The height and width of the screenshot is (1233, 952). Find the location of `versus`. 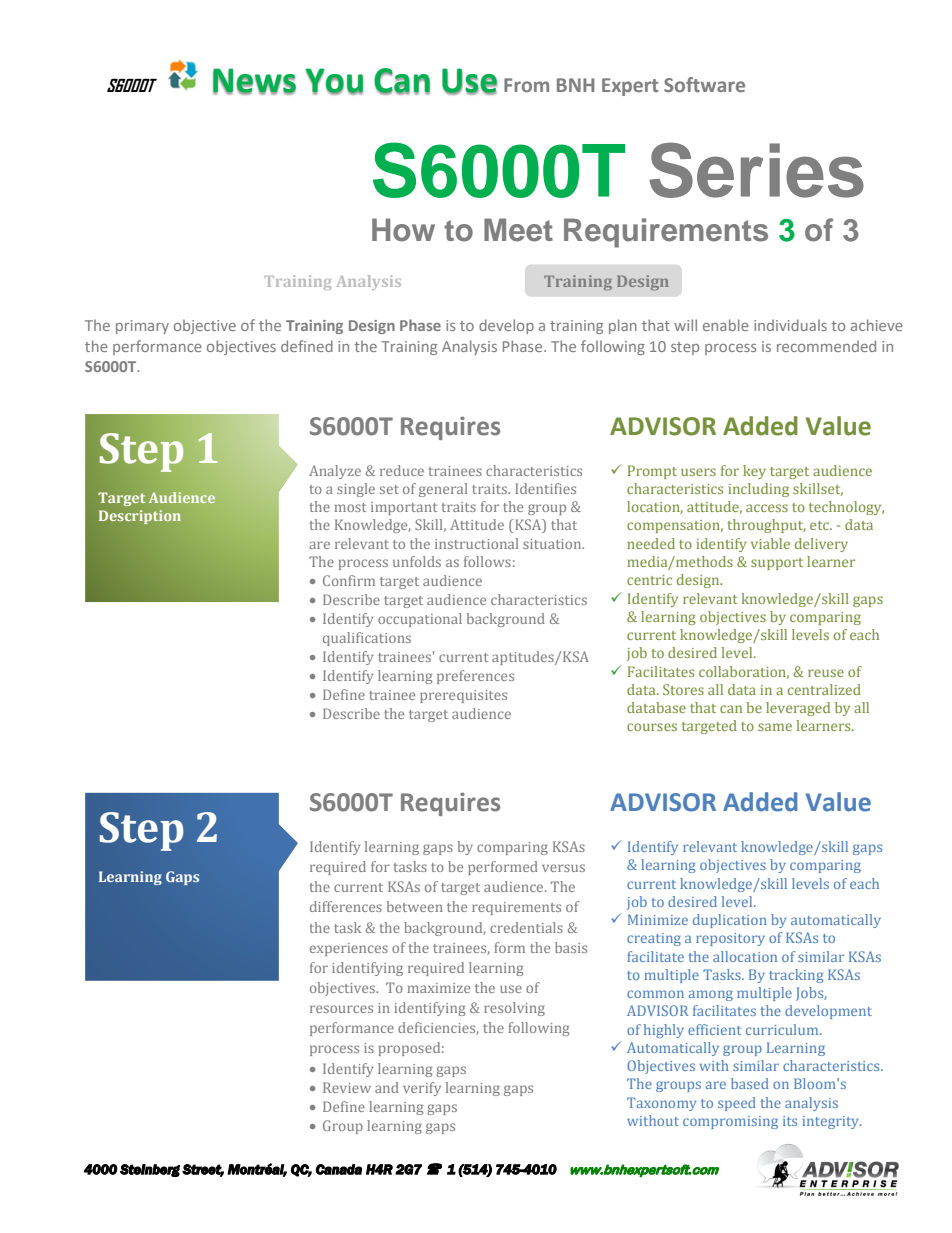

versus is located at coordinates (563, 868).
